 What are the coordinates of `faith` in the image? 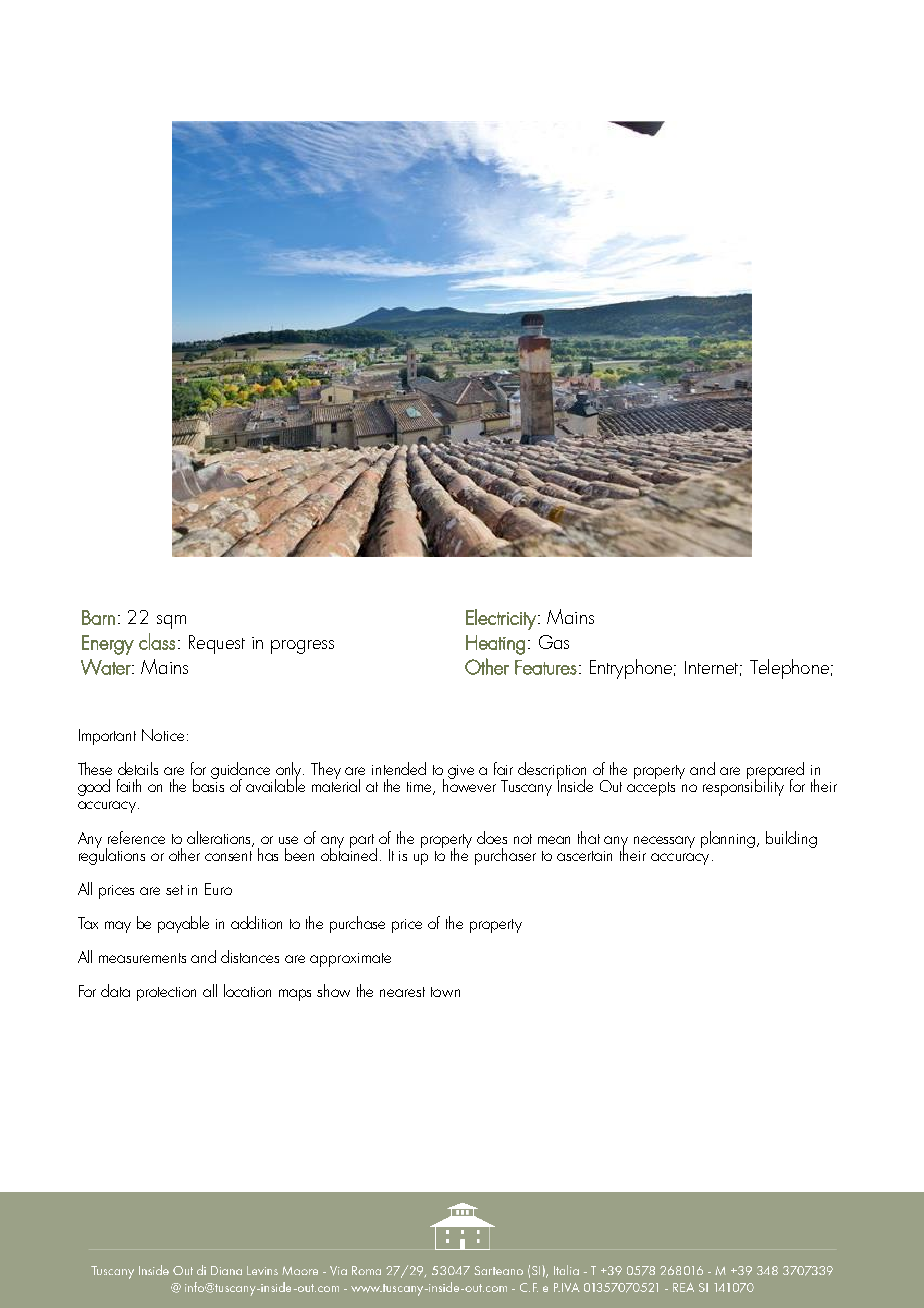 It's located at (129, 785).
